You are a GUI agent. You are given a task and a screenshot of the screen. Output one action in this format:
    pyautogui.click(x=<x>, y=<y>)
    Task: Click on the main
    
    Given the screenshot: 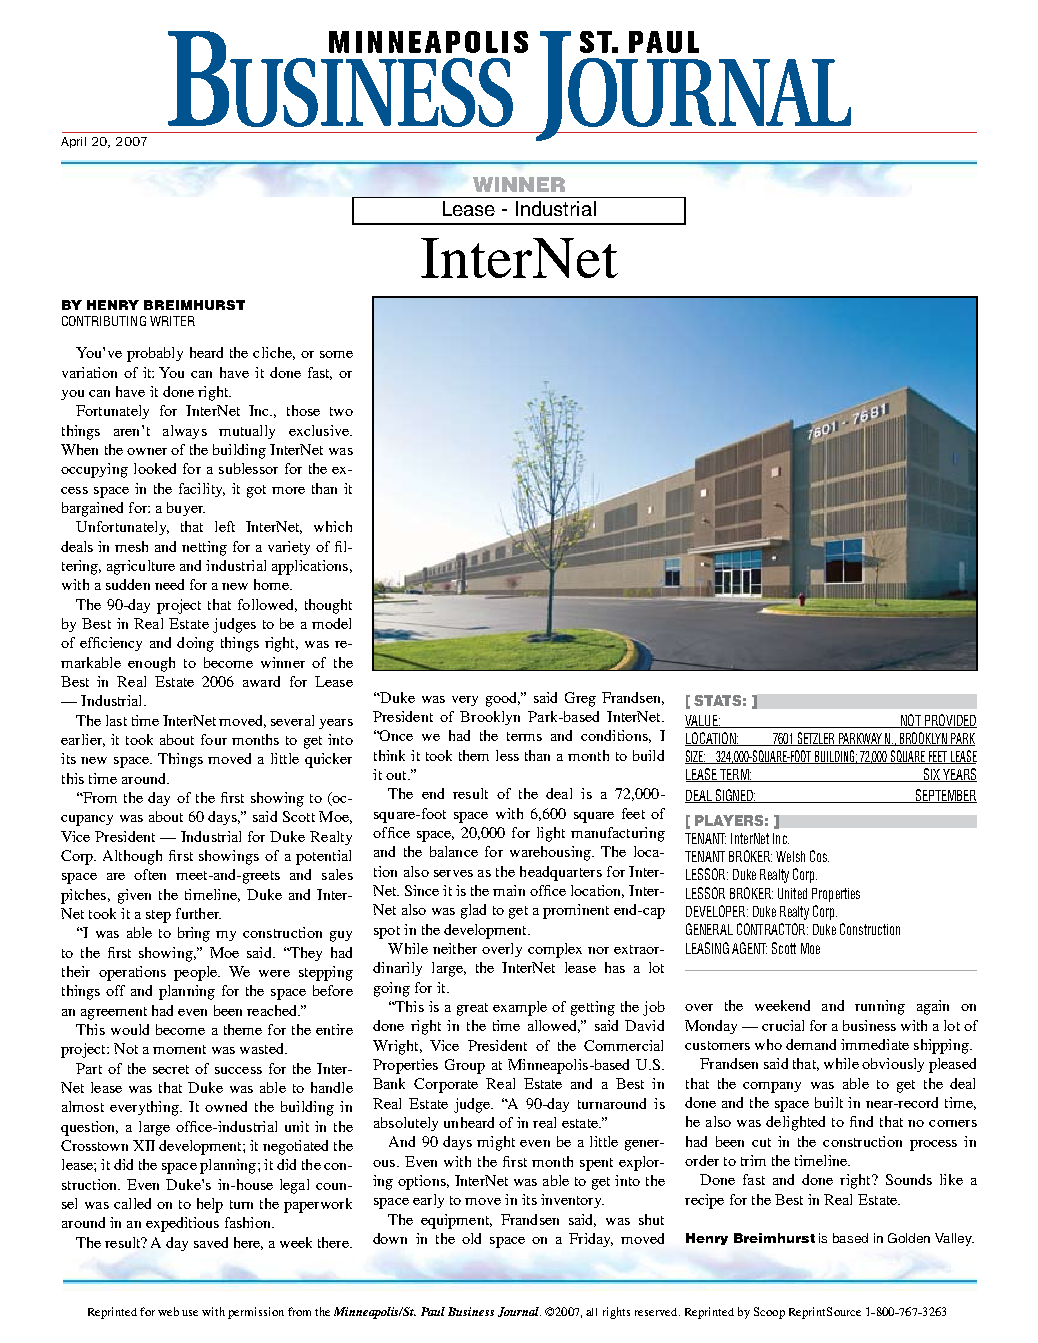 What is the action you would take?
    pyautogui.click(x=509, y=890)
